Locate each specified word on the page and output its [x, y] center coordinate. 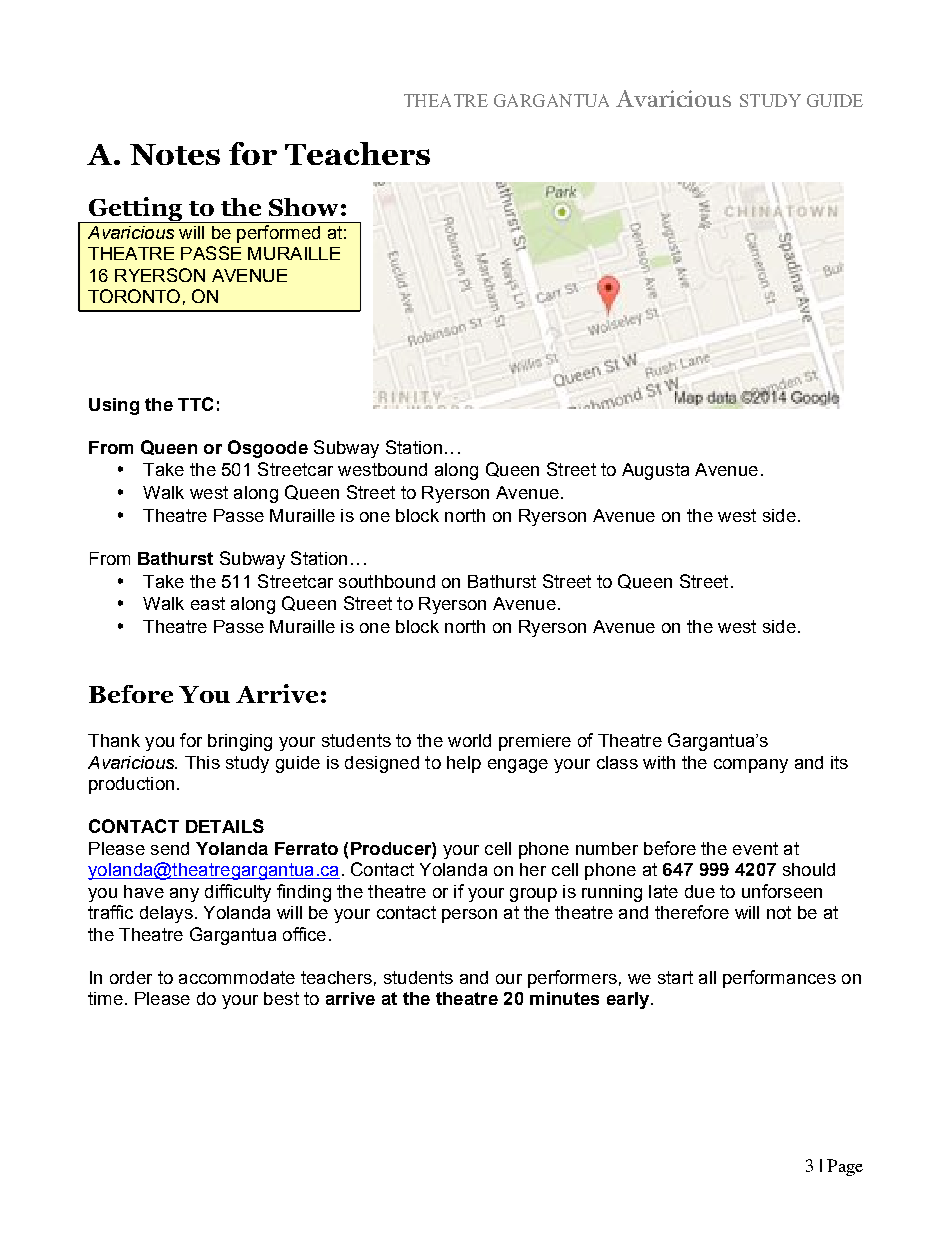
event [755, 848]
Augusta [655, 471]
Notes [175, 154]
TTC [195, 404]
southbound [387, 581]
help [464, 764]
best [281, 998]
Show [303, 207]
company [751, 766]
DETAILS [225, 826]
